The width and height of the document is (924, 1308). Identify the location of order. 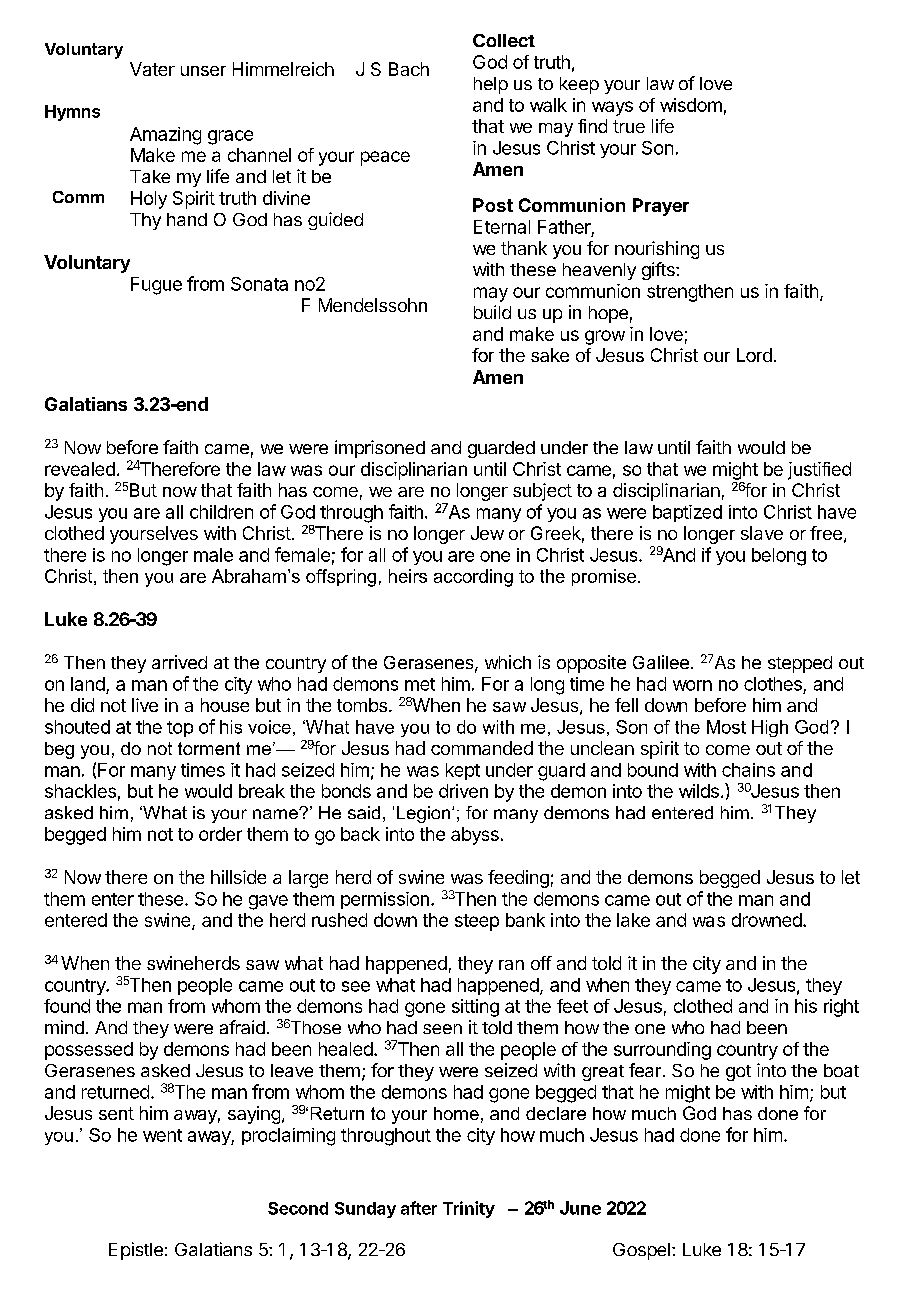
(220, 834).
